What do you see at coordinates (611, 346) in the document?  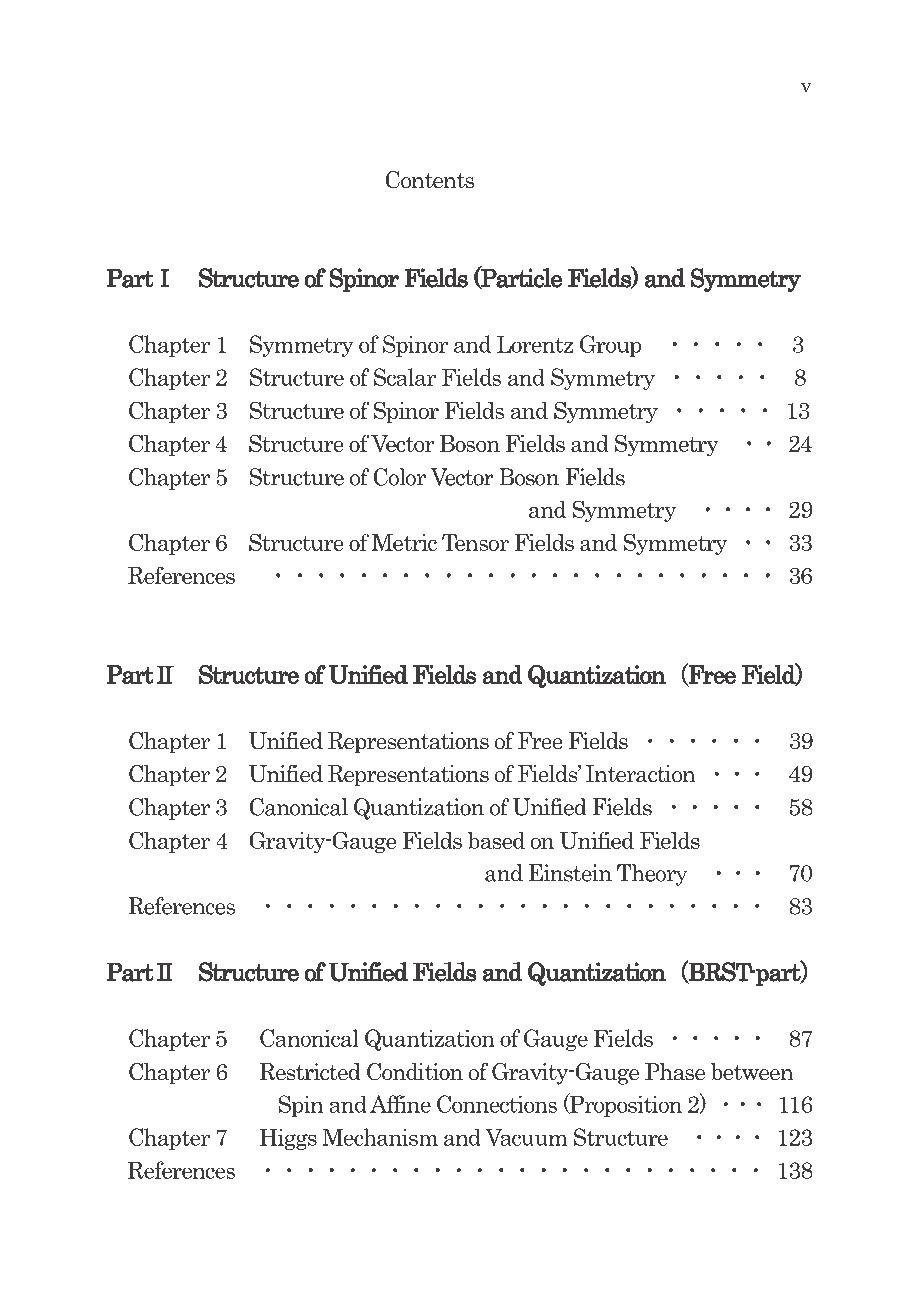 I see `Group` at bounding box center [611, 346].
